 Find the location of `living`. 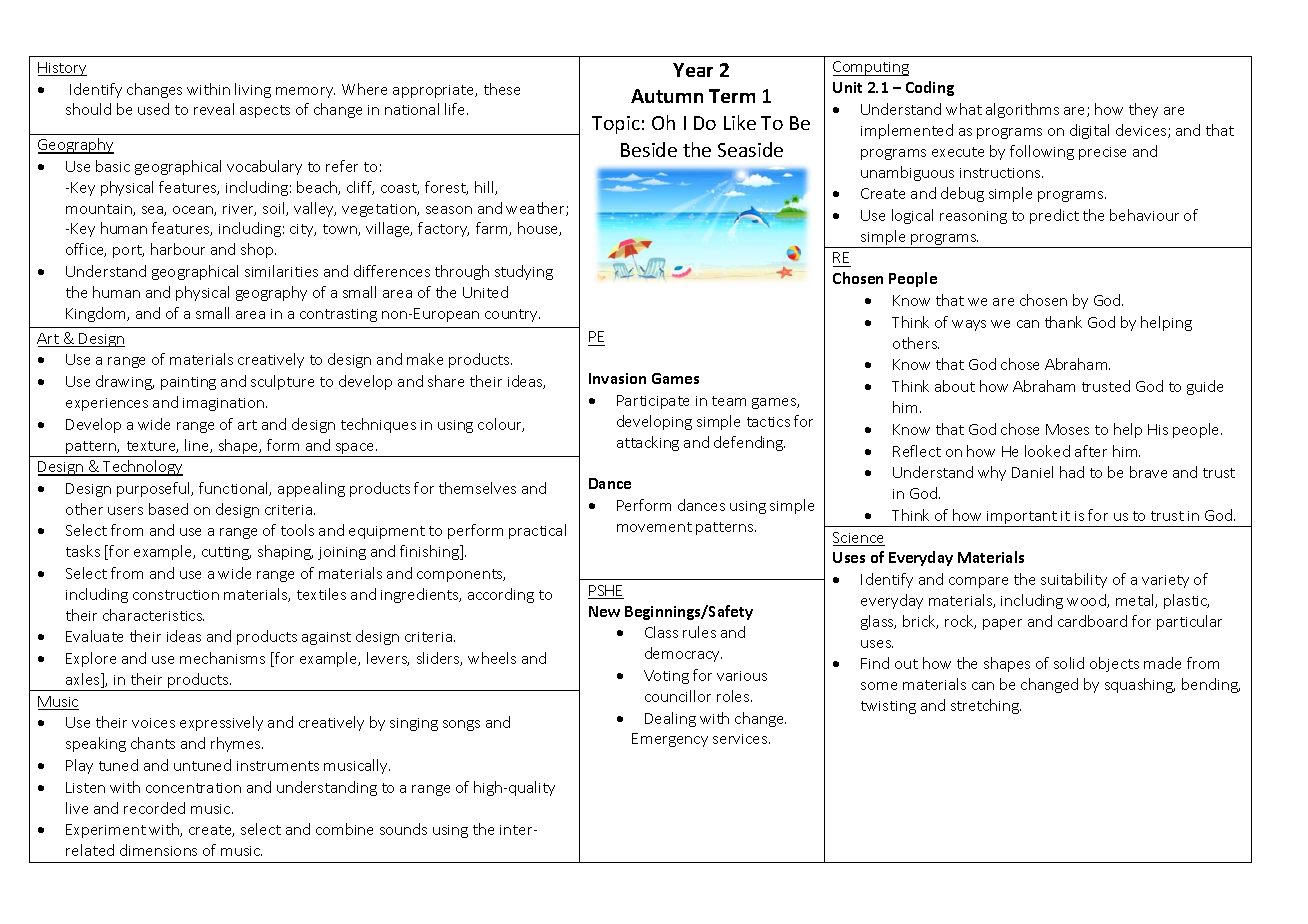

living is located at coordinates (253, 90).
